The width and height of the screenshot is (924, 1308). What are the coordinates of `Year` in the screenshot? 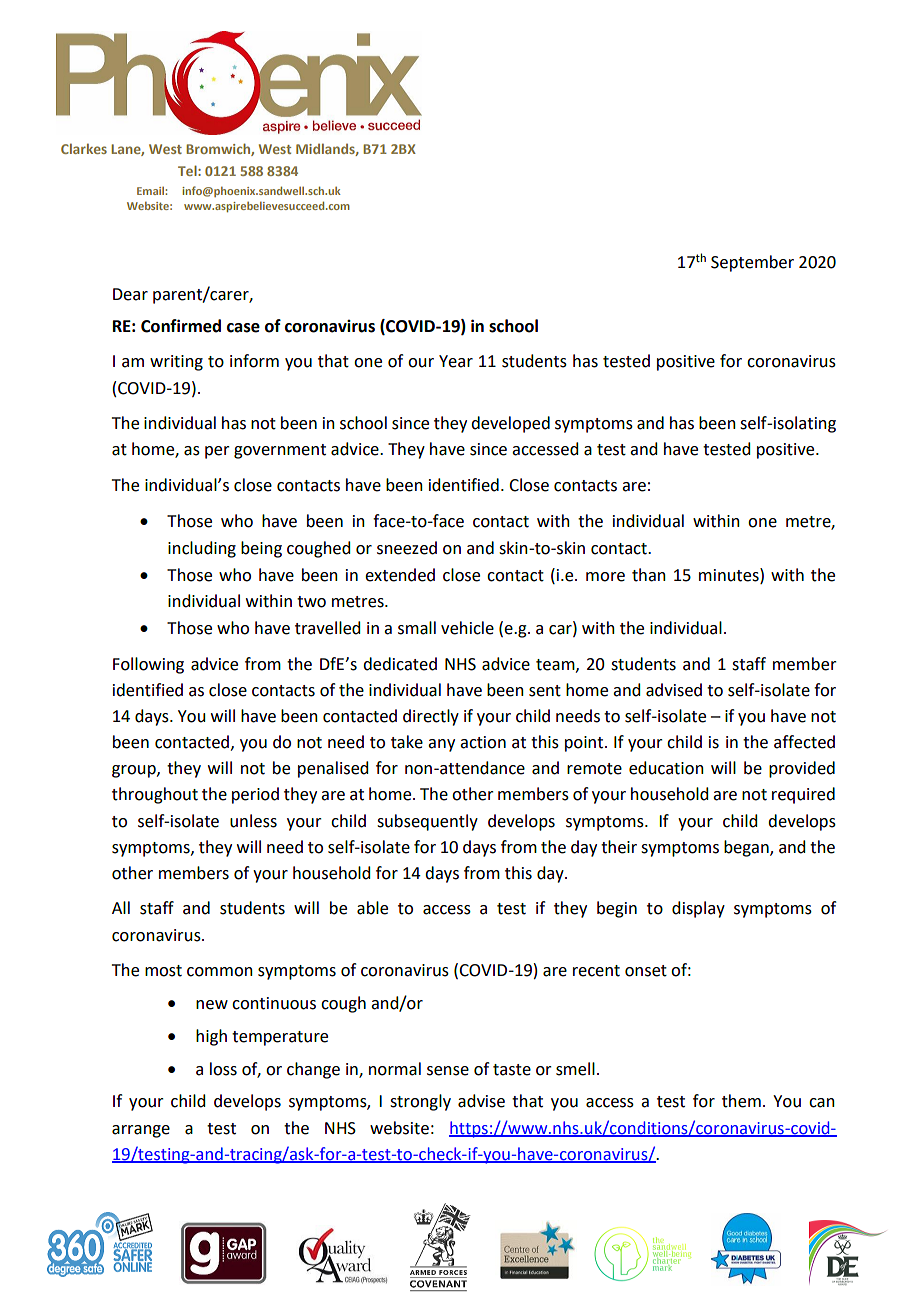 It's located at (456, 361).
